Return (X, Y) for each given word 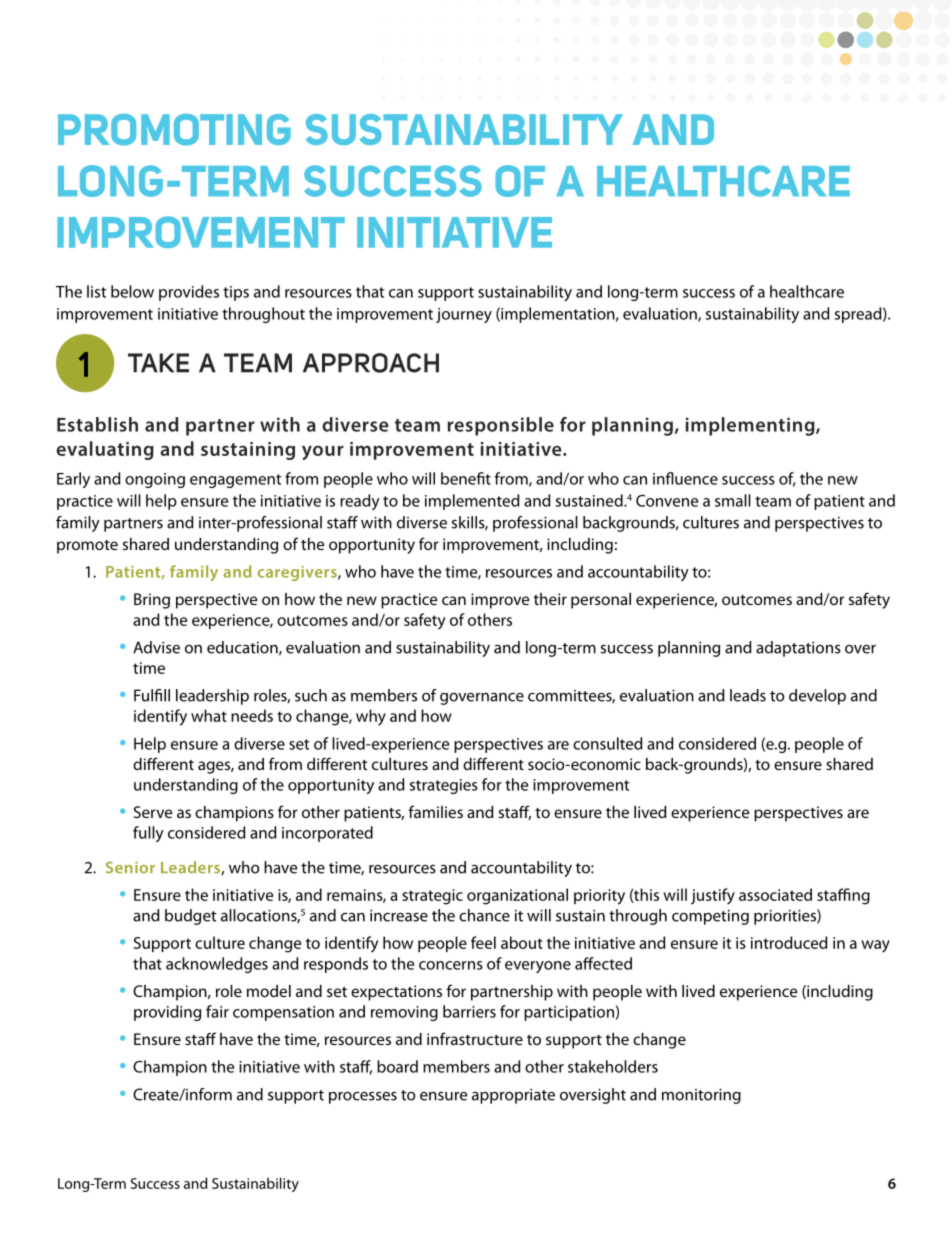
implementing (751, 426)
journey (464, 315)
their (550, 599)
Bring (152, 601)
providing (167, 1013)
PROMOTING (174, 130)
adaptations (798, 649)
